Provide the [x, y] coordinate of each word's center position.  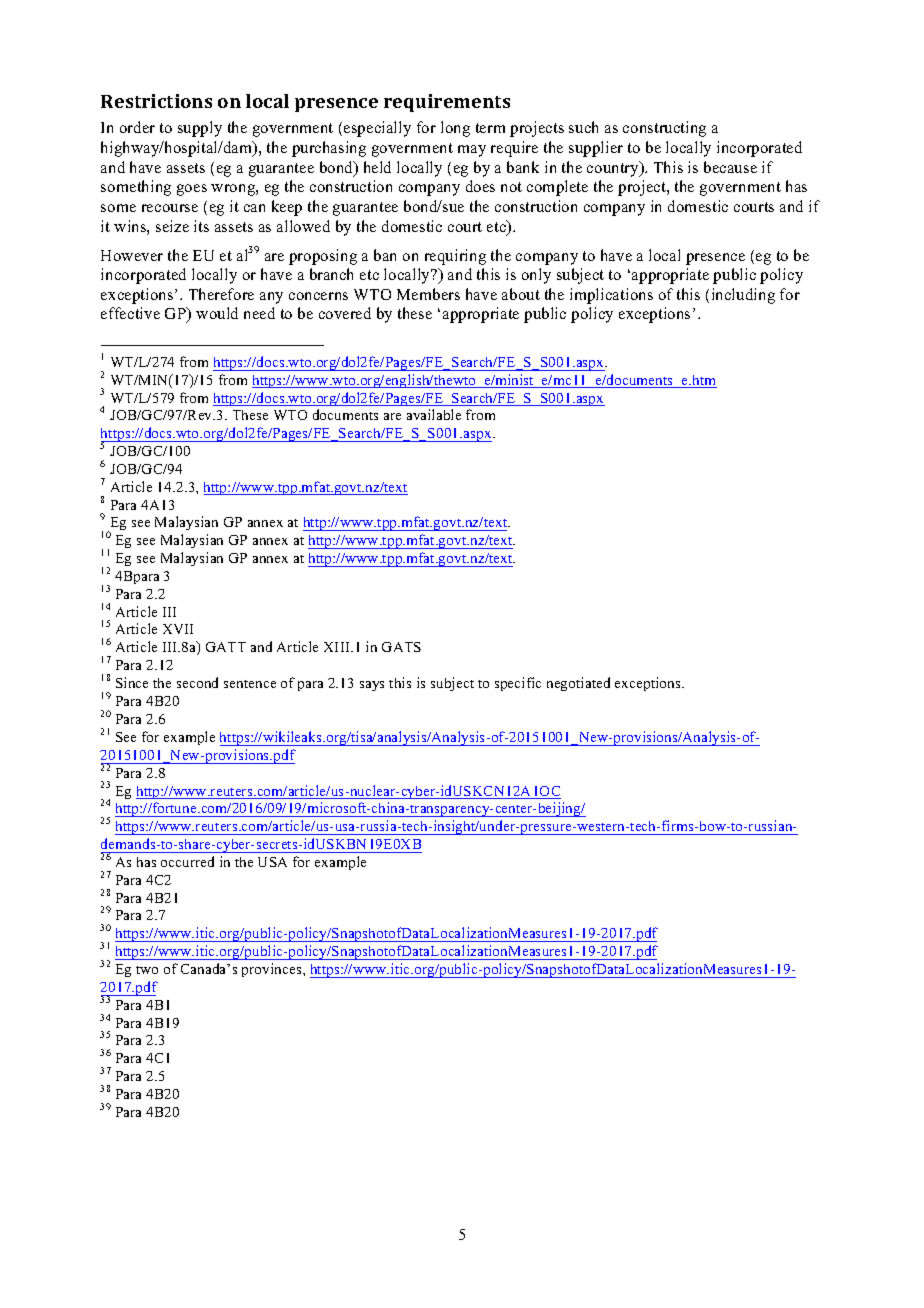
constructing [664, 129]
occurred [187, 861]
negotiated [578, 684]
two [147, 970]
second [197, 682]
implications [611, 296]
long [455, 129]
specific [518, 684]
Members [428, 294]
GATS [401, 647]
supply [200, 129]
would [217, 313]
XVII [178, 629]
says [372, 686]
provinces [273, 970]
